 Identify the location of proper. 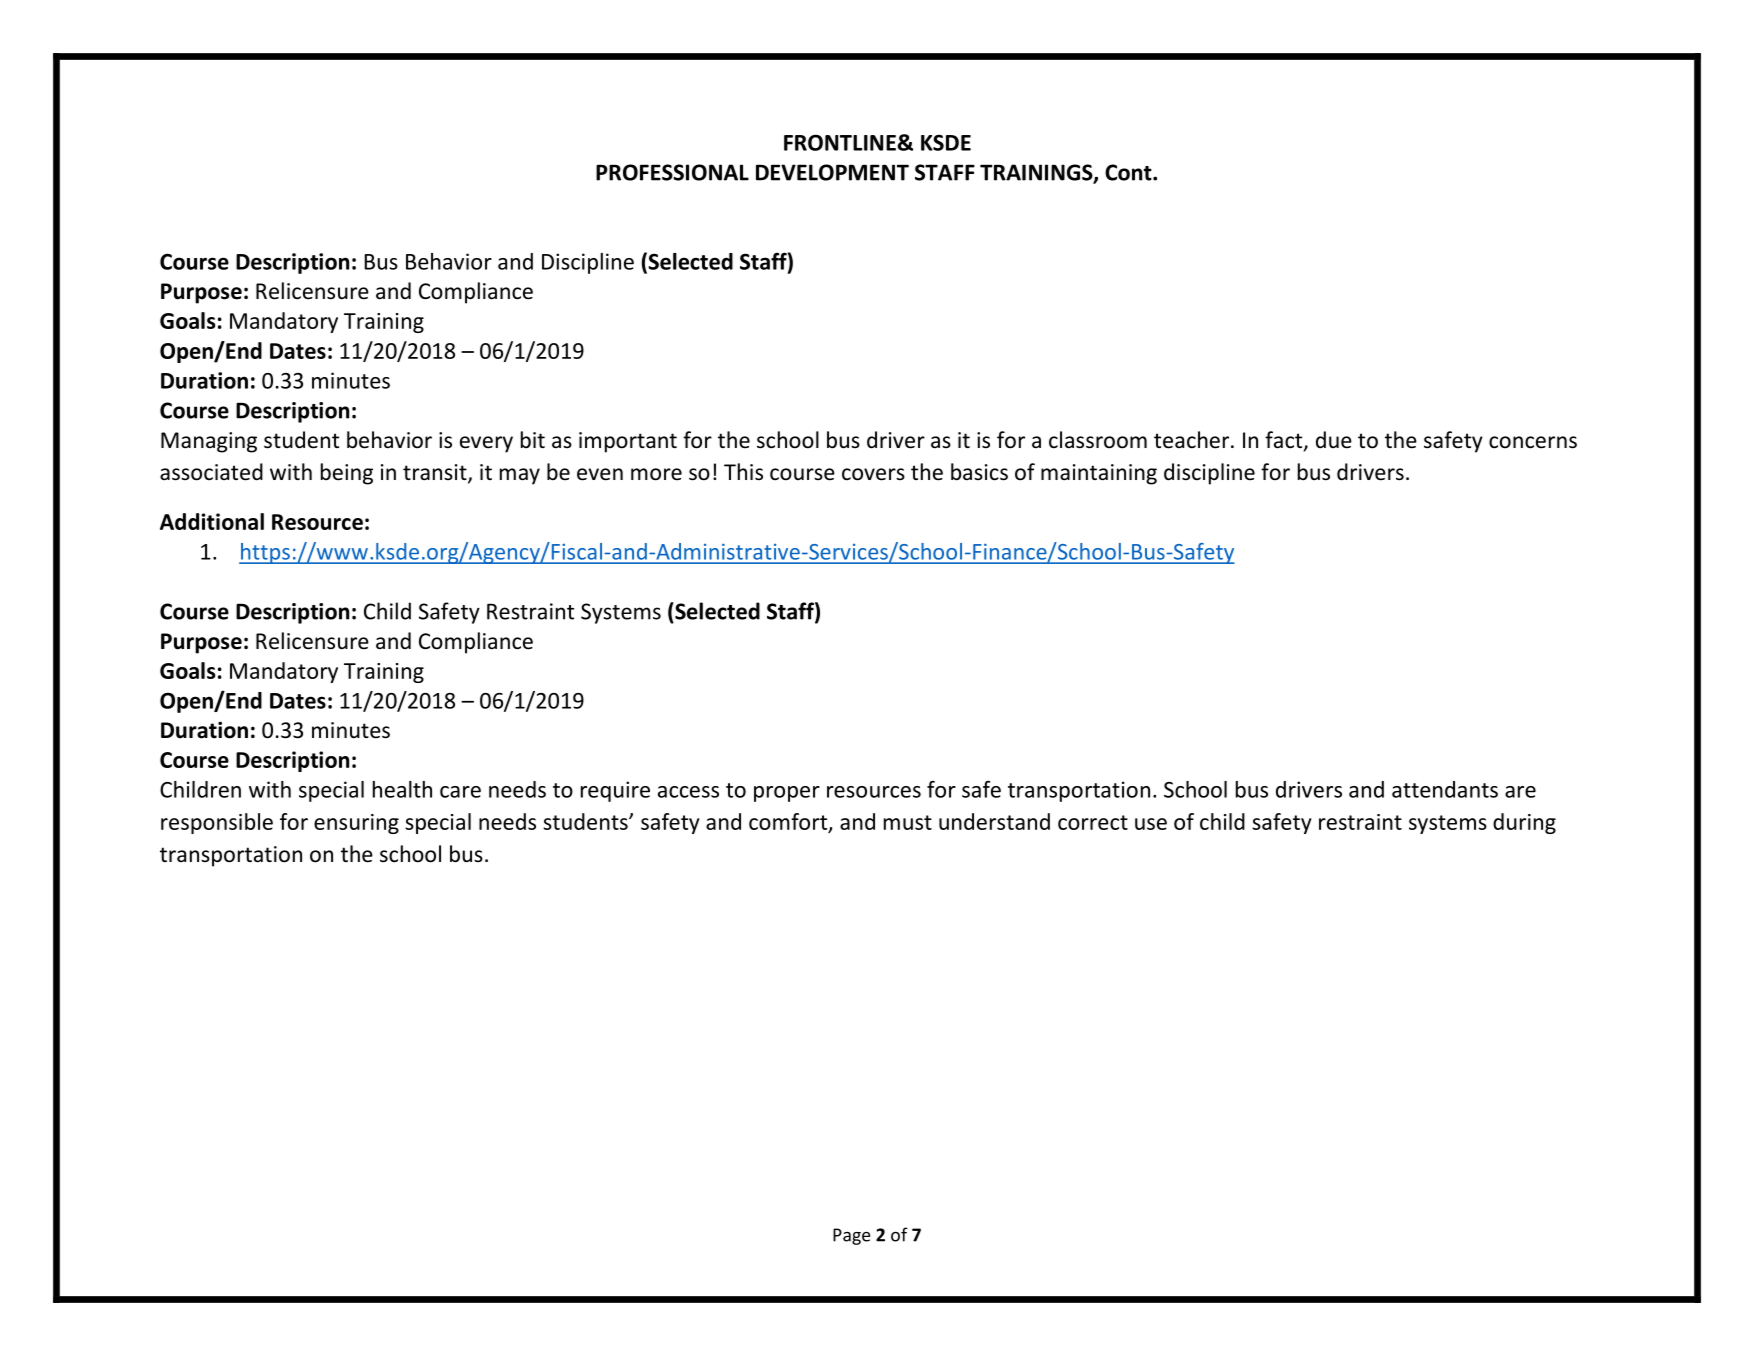
(787, 794).
